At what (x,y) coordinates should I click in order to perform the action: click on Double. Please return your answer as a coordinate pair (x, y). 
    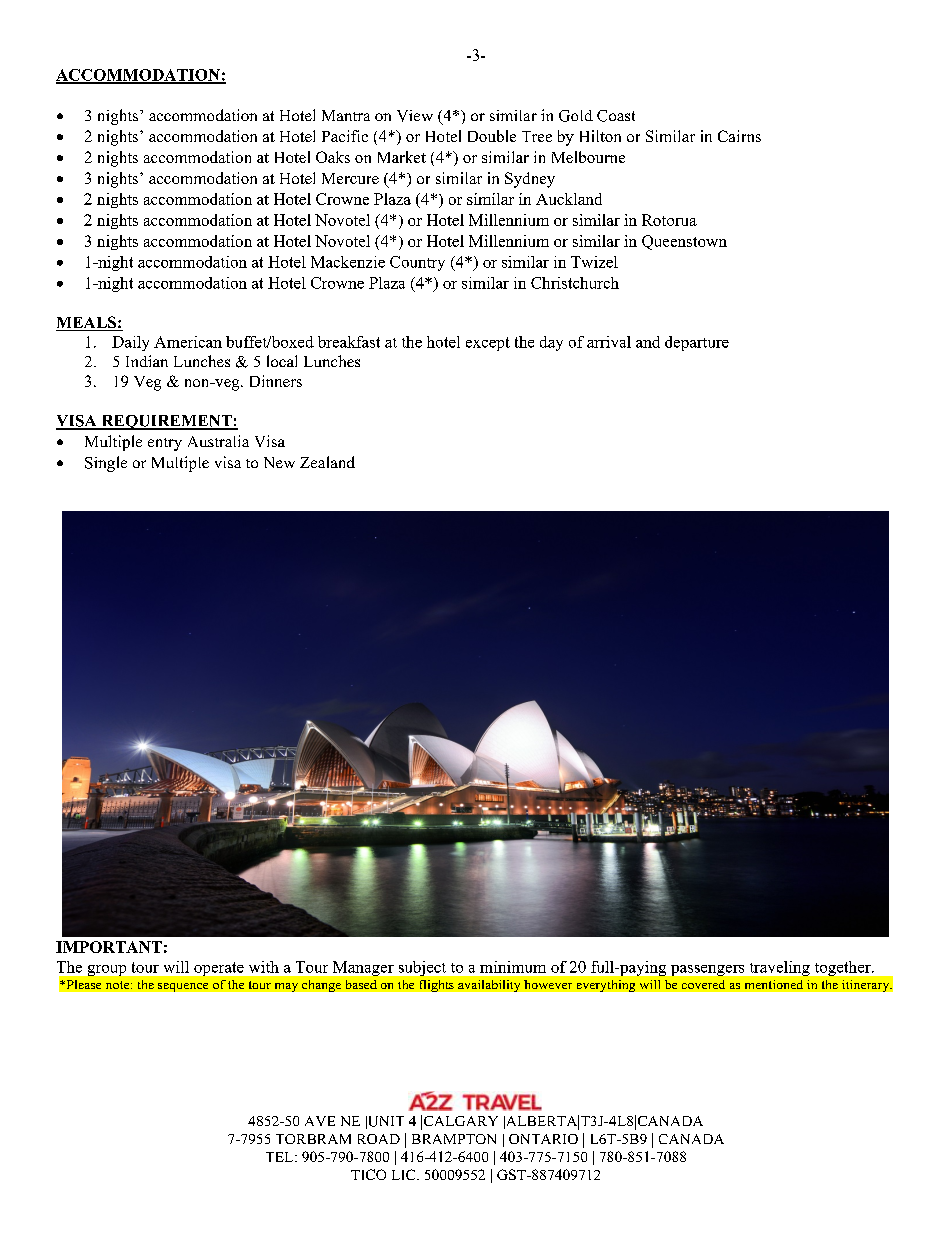
    Looking at the image, I should click on (492, 136).
